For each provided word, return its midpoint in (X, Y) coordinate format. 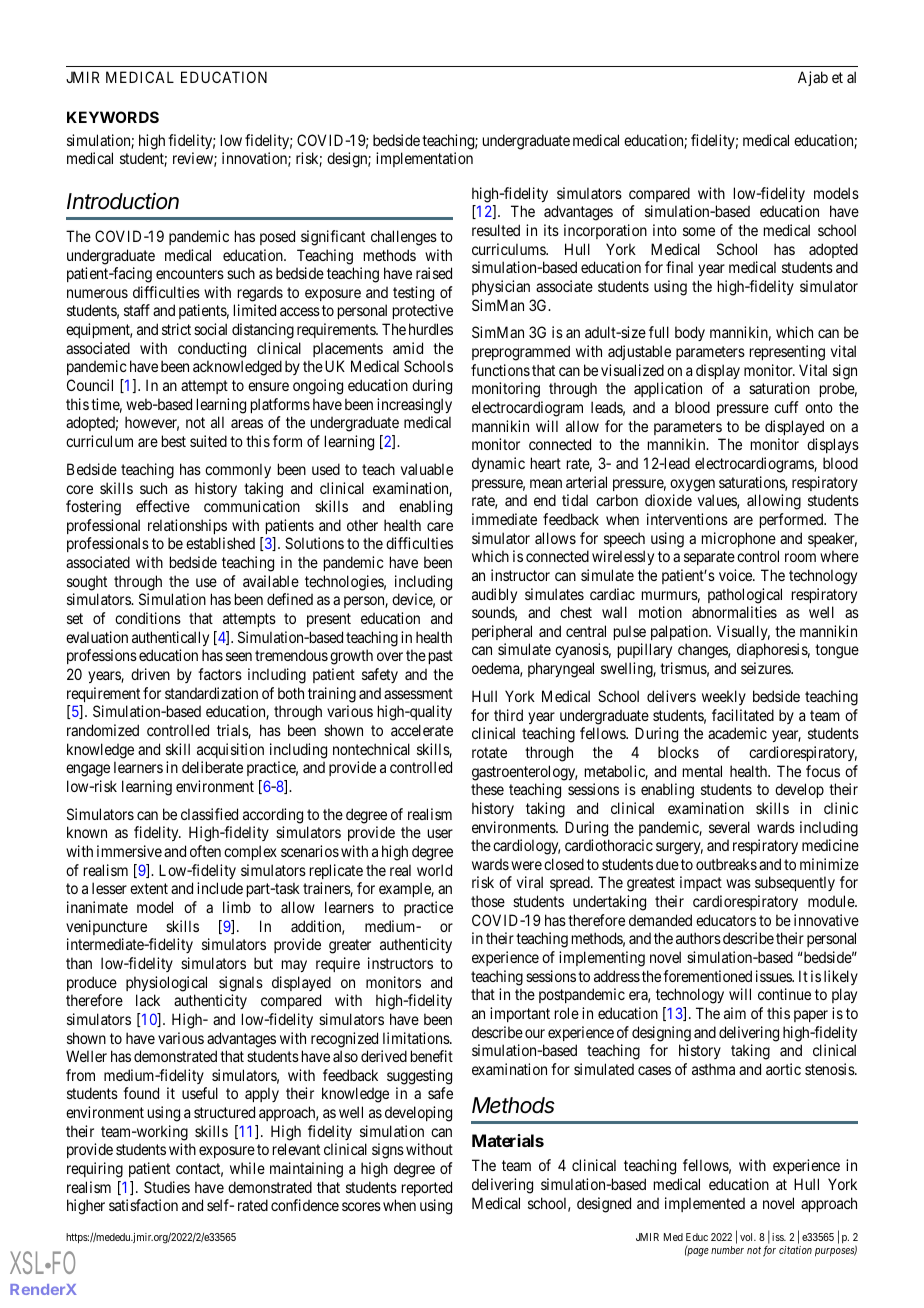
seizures (766, 668)
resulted (496, 230)
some (699, 231)
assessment (418, 693)
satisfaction (143, 1205)
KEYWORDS (113, 117)
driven (150, 674)
